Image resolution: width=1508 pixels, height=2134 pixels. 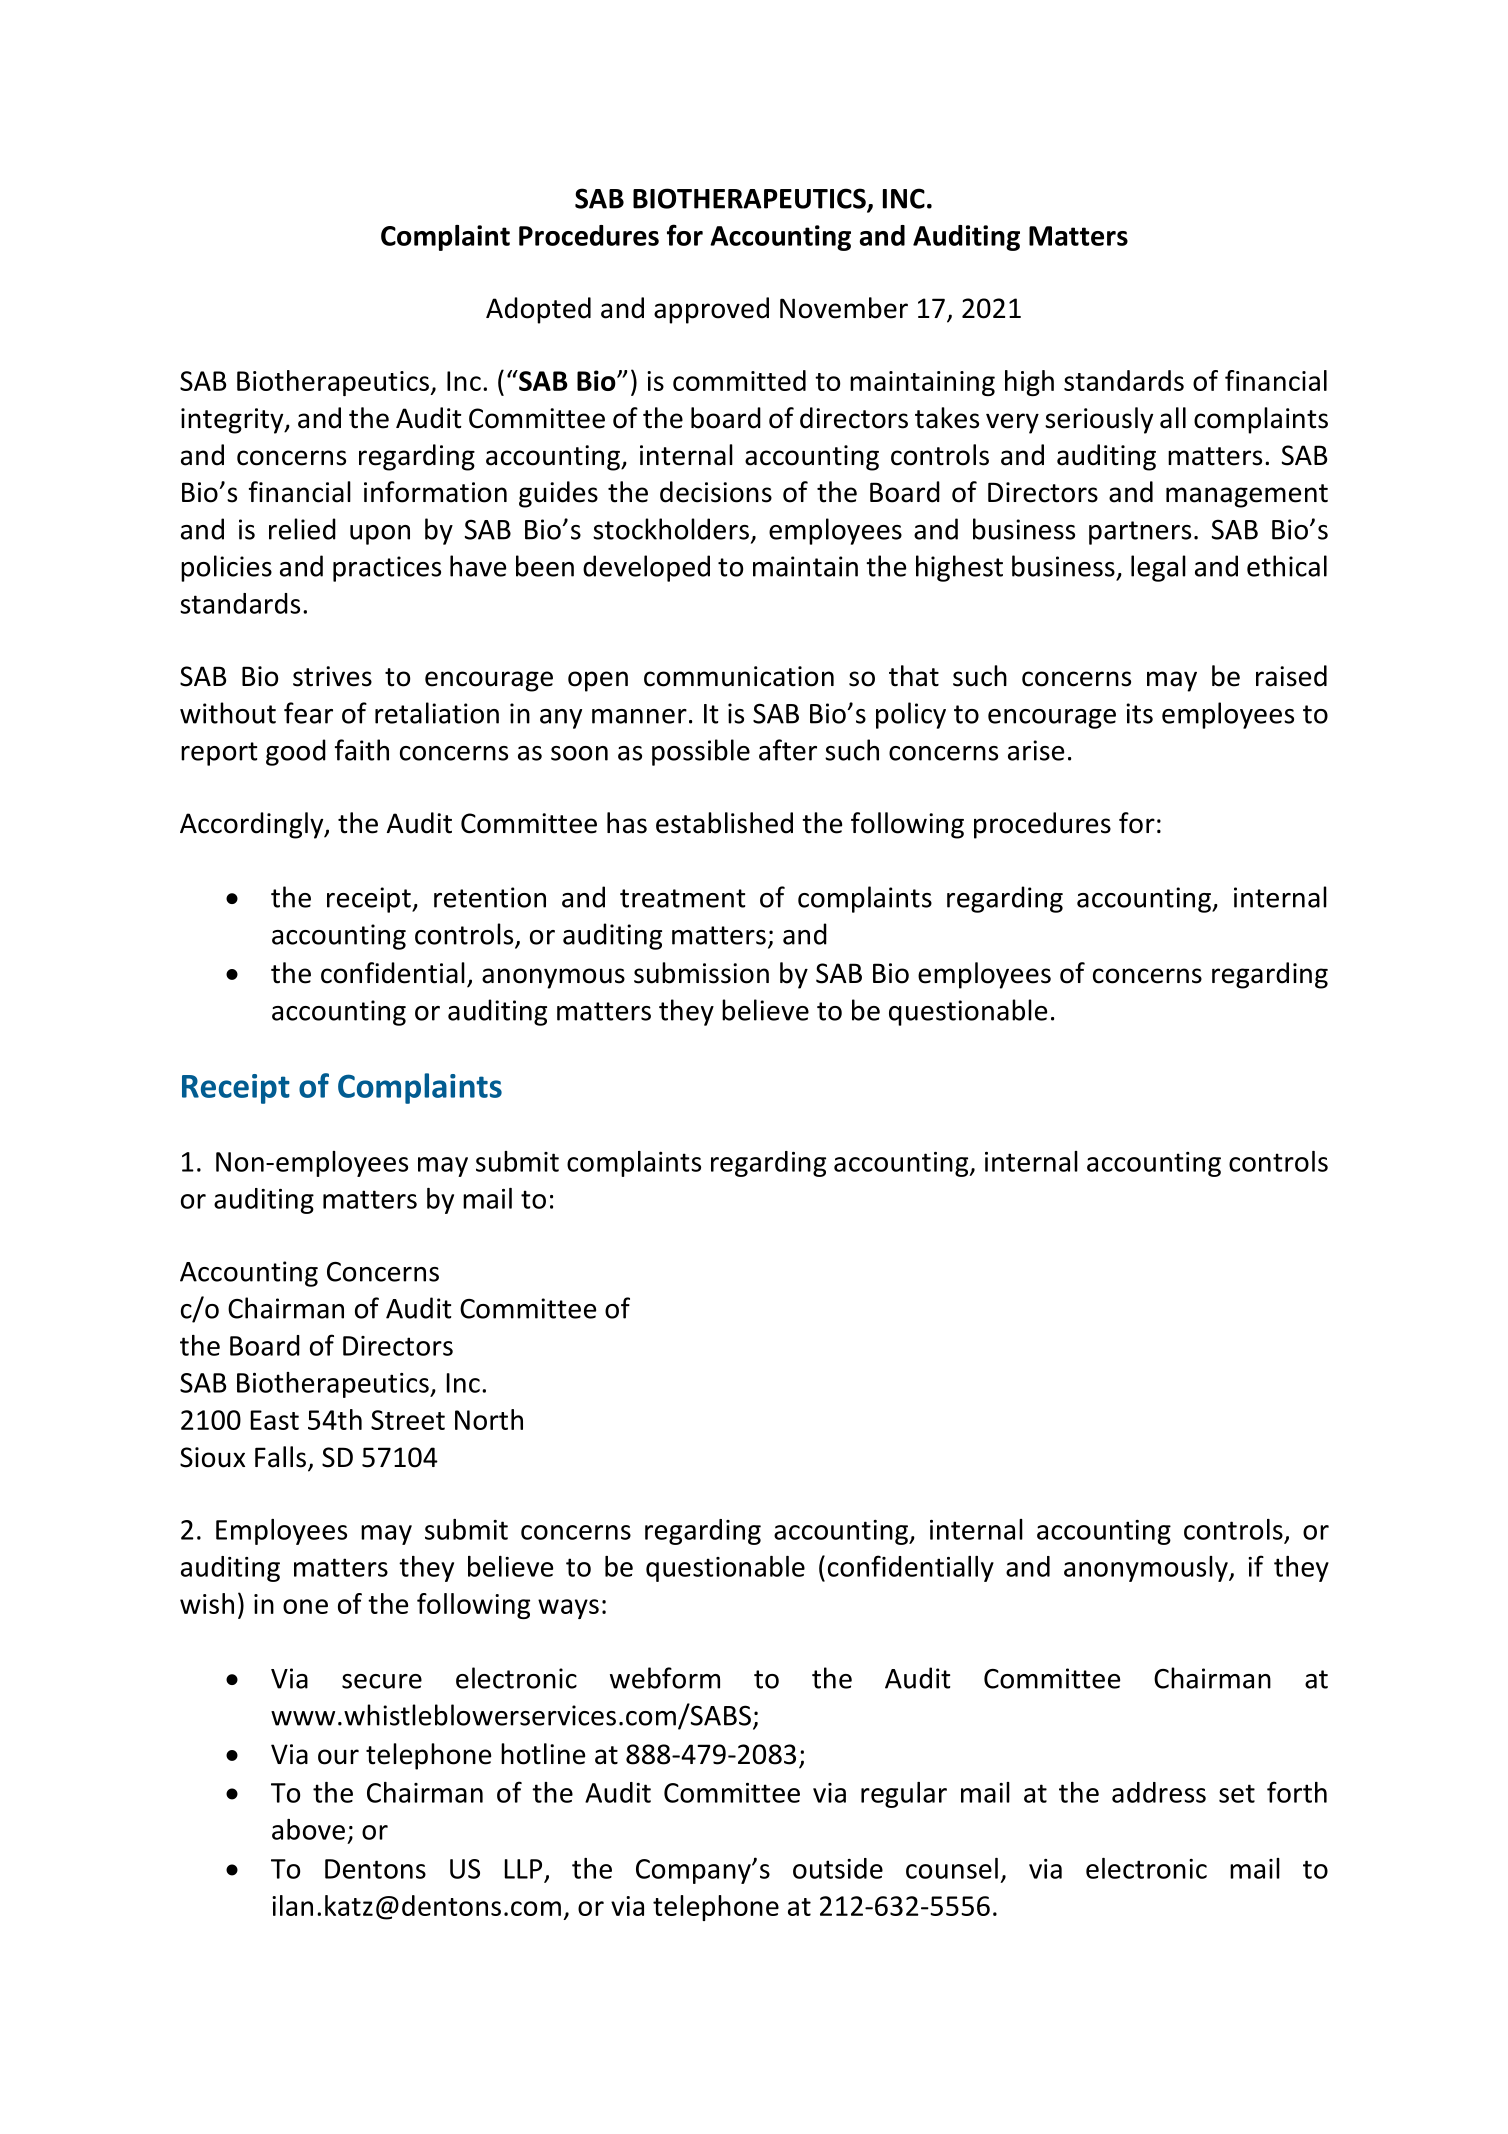 What do you see at coordinates (308, 1829) in the screenshot?
I see `above` at bounding box center [308, 1829].
